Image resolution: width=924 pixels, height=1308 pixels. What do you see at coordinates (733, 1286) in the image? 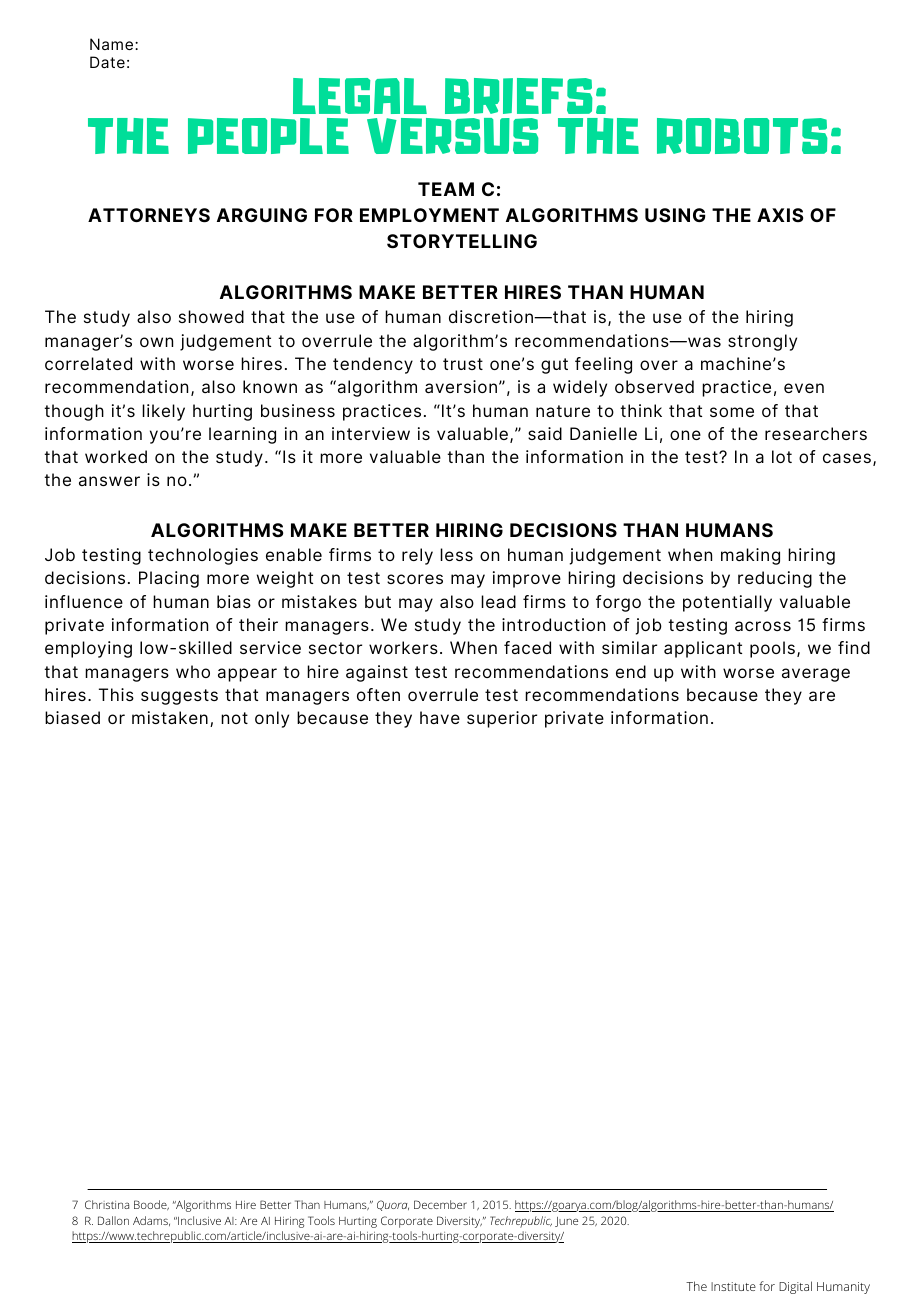
I see `Institute` at bounding box center [733, 1286].
